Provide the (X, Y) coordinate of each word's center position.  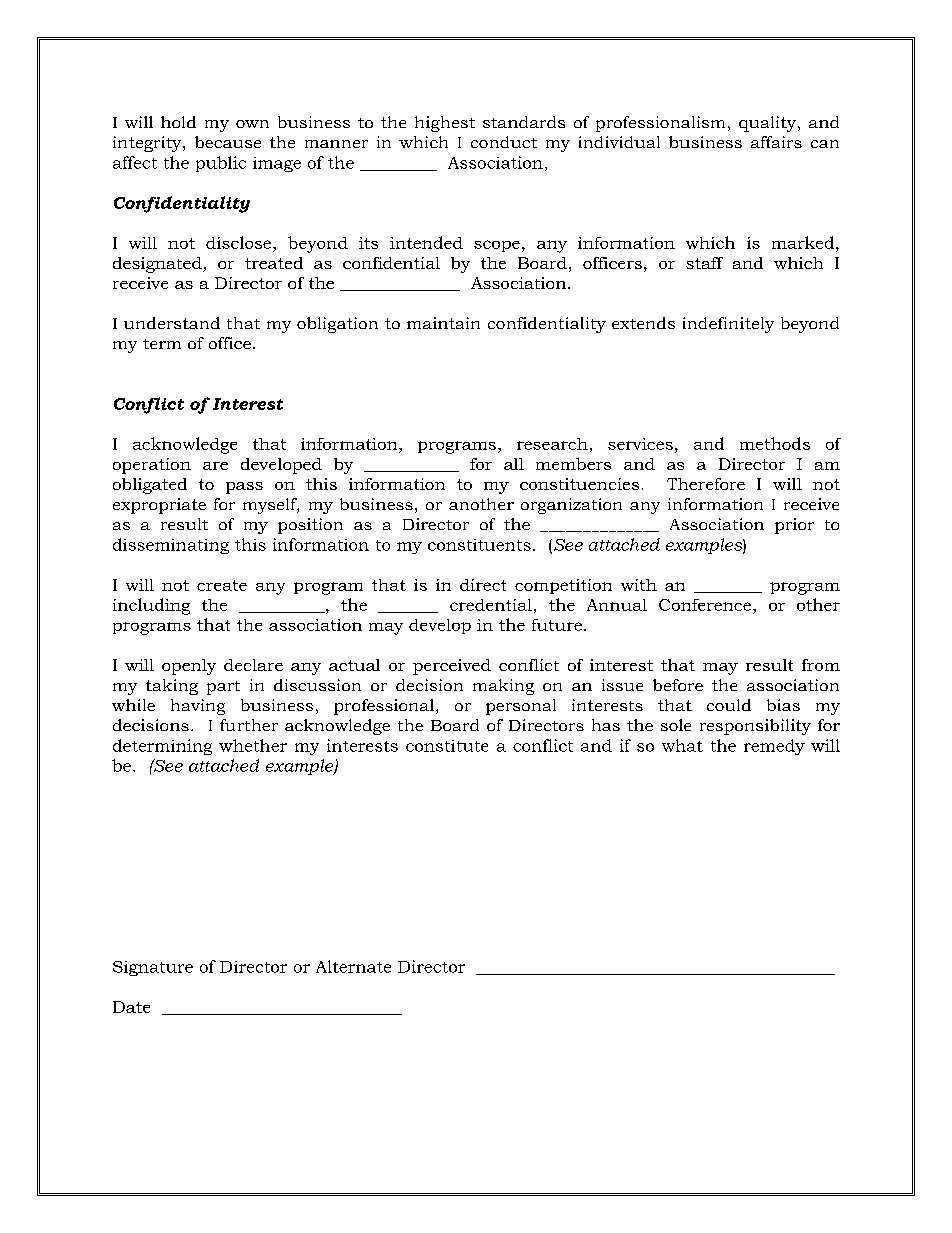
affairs (776, 142)
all (514, 464)
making (503, 687)
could (729, 705)
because (228, 142)
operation (152, 466)
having (198, 707)
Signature (153, 968)
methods (775, 443)
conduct (504, 142)
